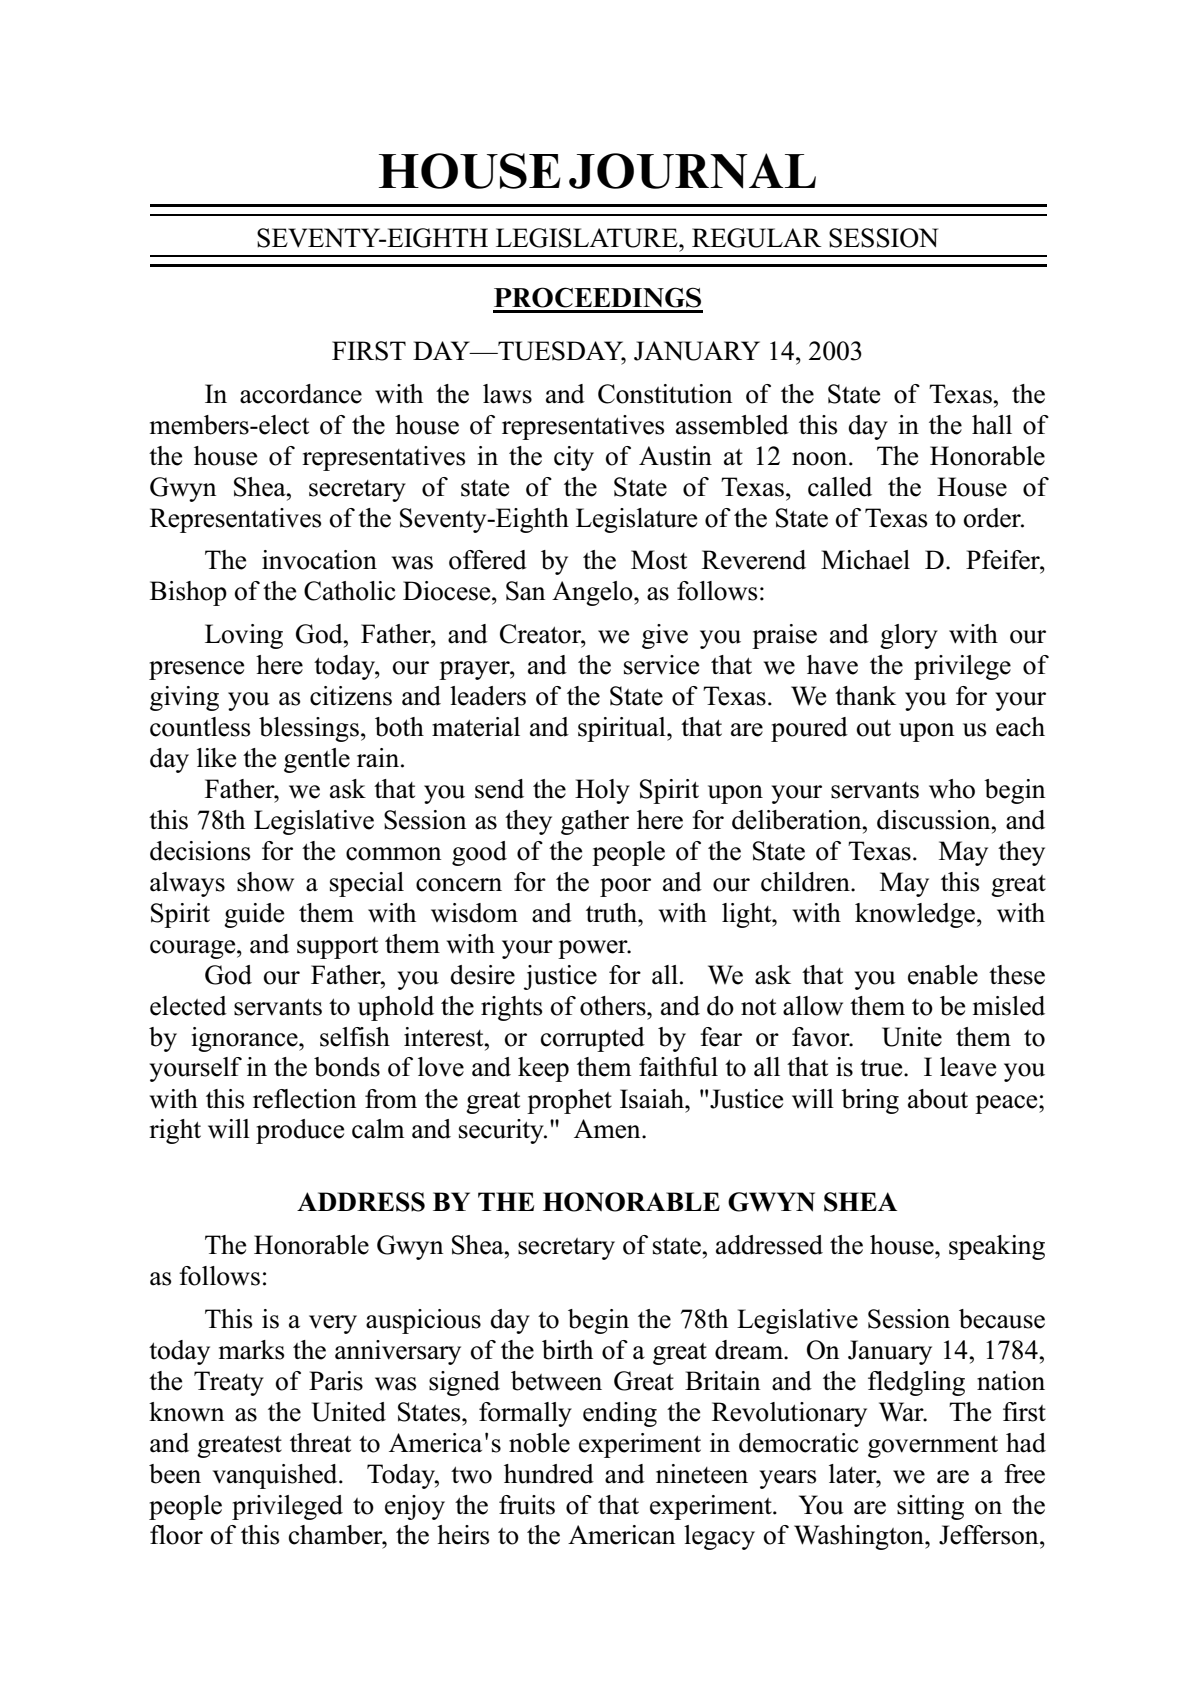  What do you see at coordinates (840, 487) in the document?
I see `called` at bounding box center [840, 487].
